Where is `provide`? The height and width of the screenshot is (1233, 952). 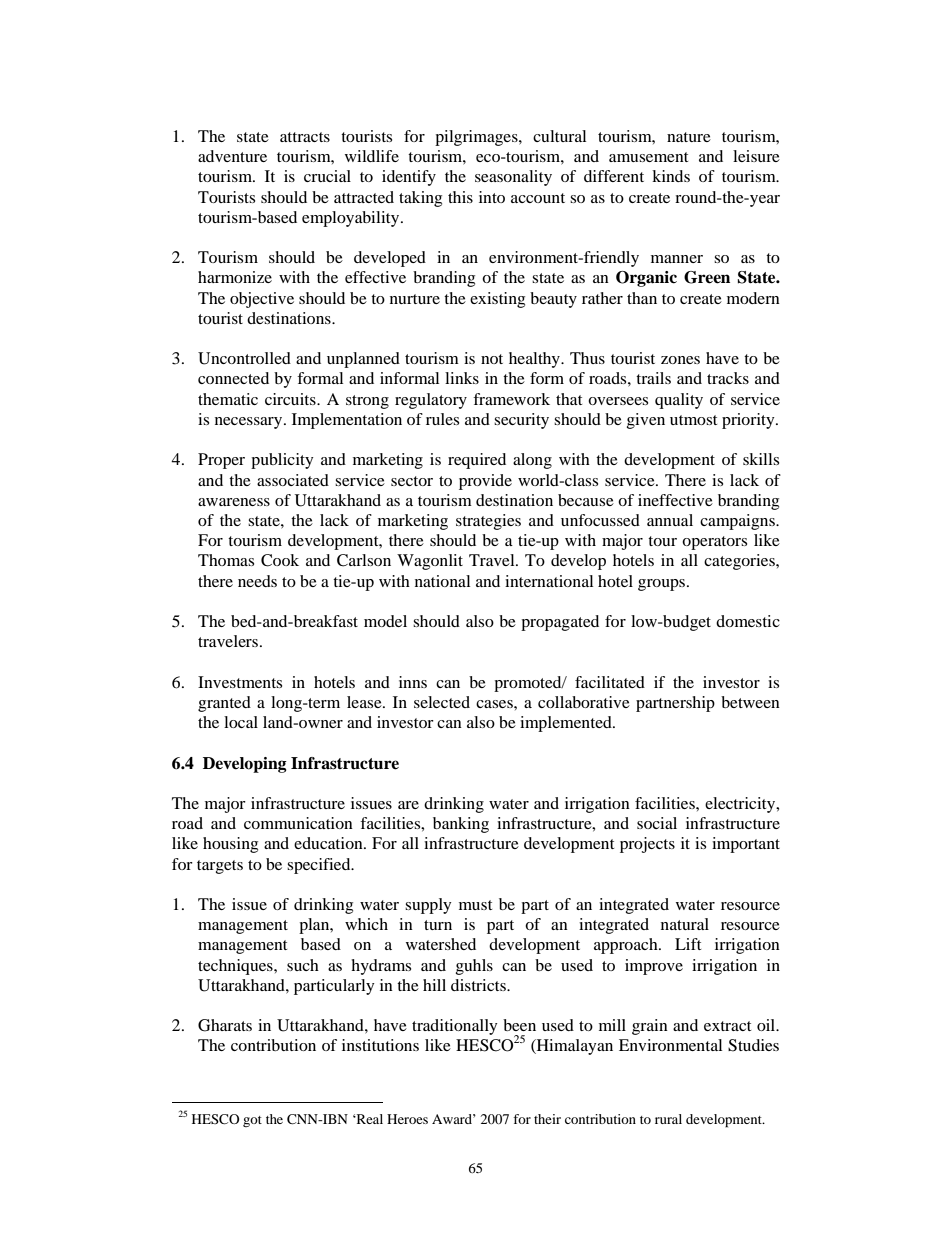
provide is located at coordinates (485, 482).
